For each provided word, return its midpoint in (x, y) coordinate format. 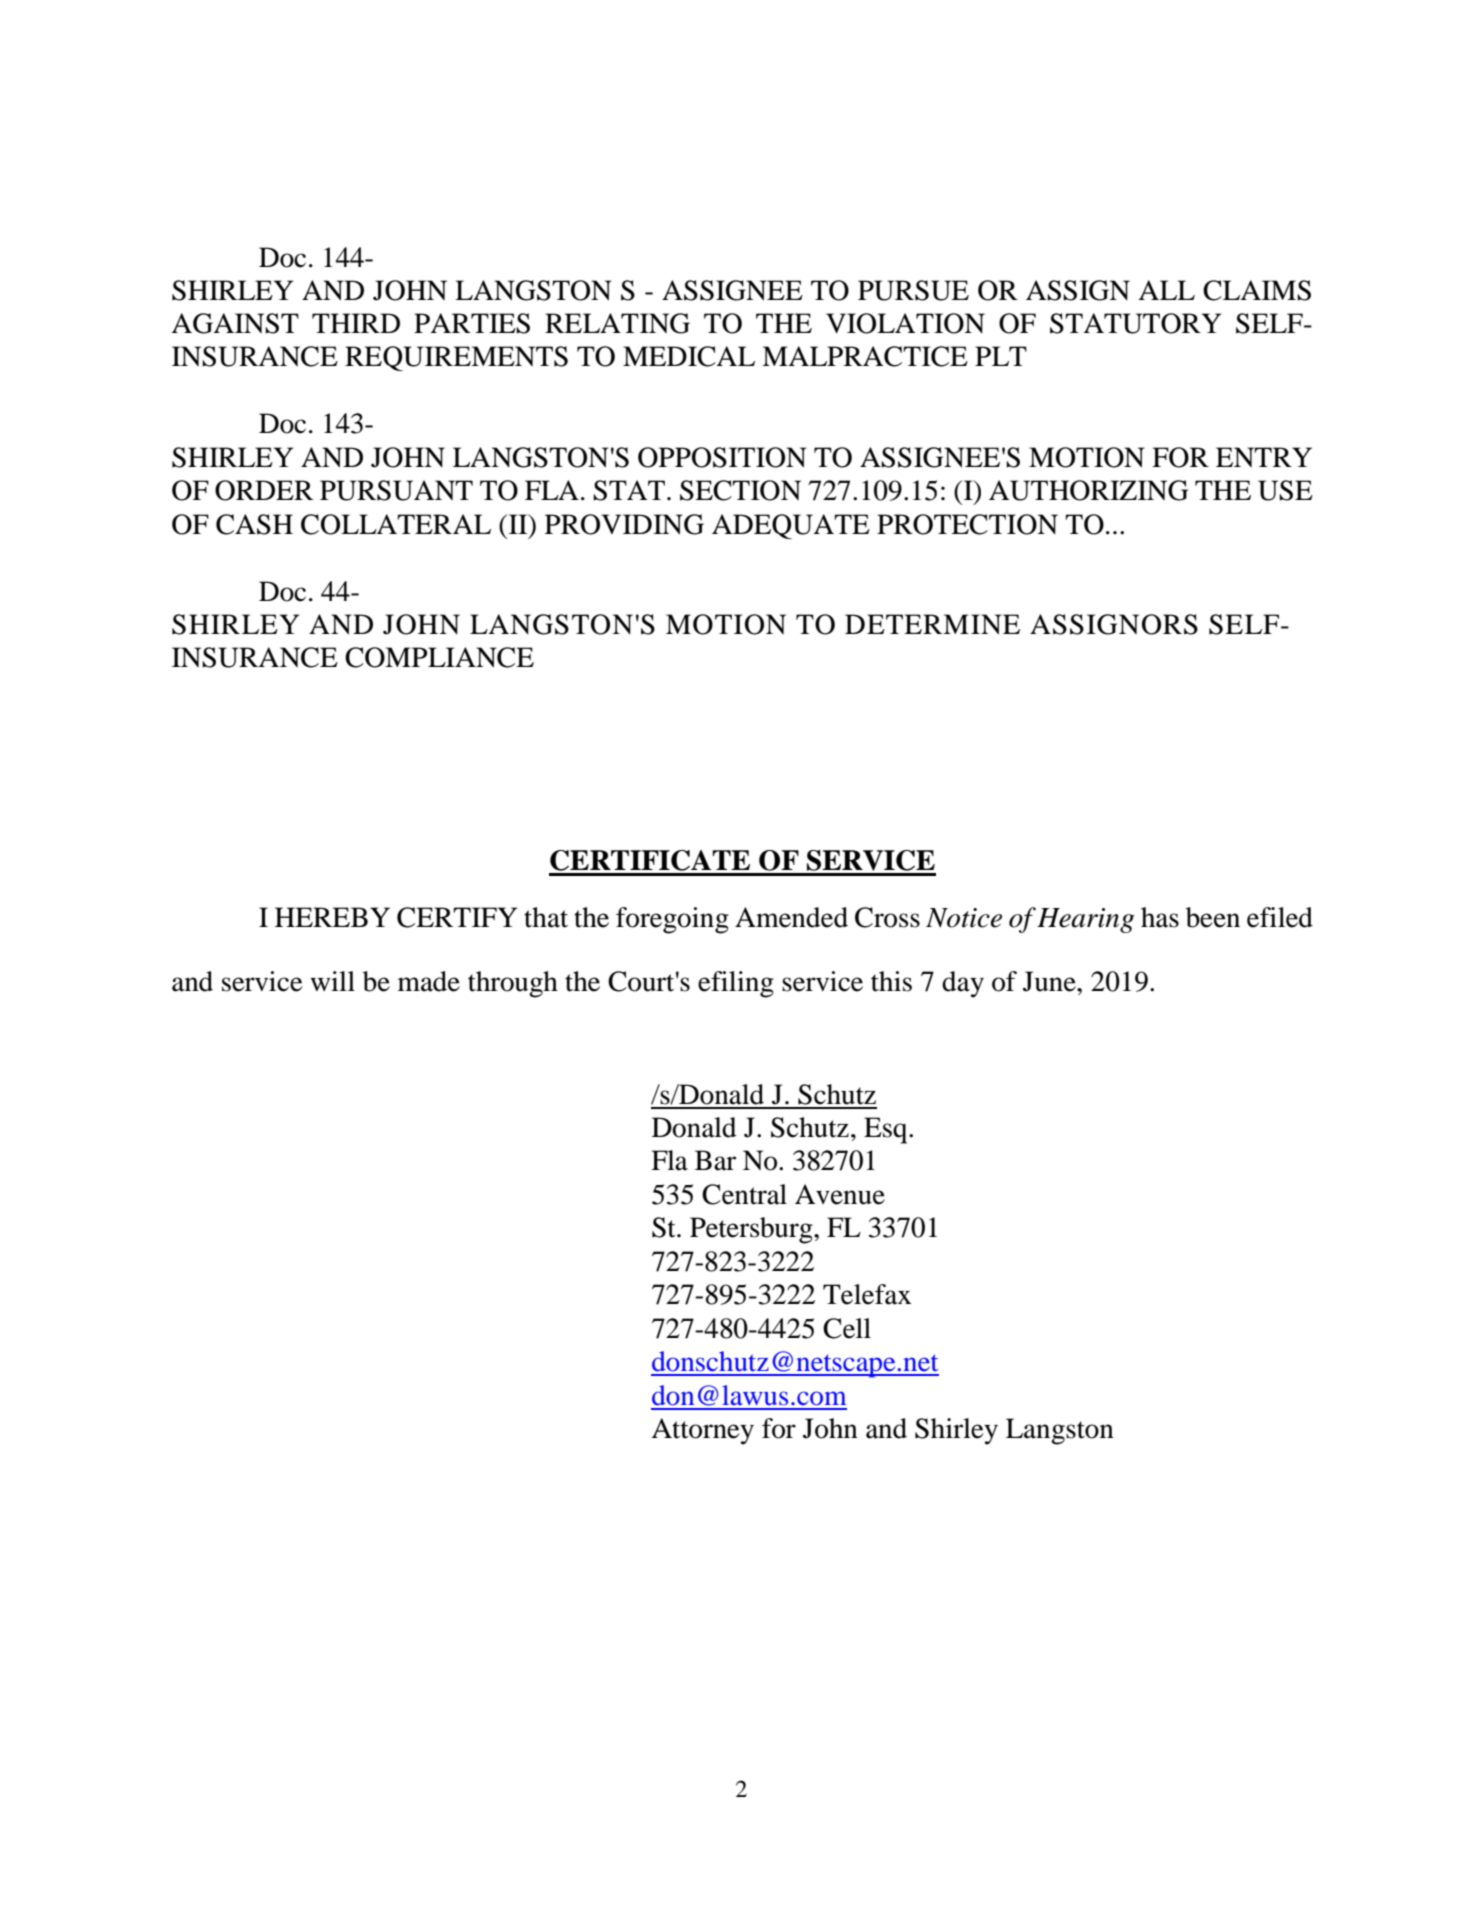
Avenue (840, 1194)
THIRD (356, 323)
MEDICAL (689, 356)
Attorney (702, 1431)
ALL (1166, 290)
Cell (847, 1328)
